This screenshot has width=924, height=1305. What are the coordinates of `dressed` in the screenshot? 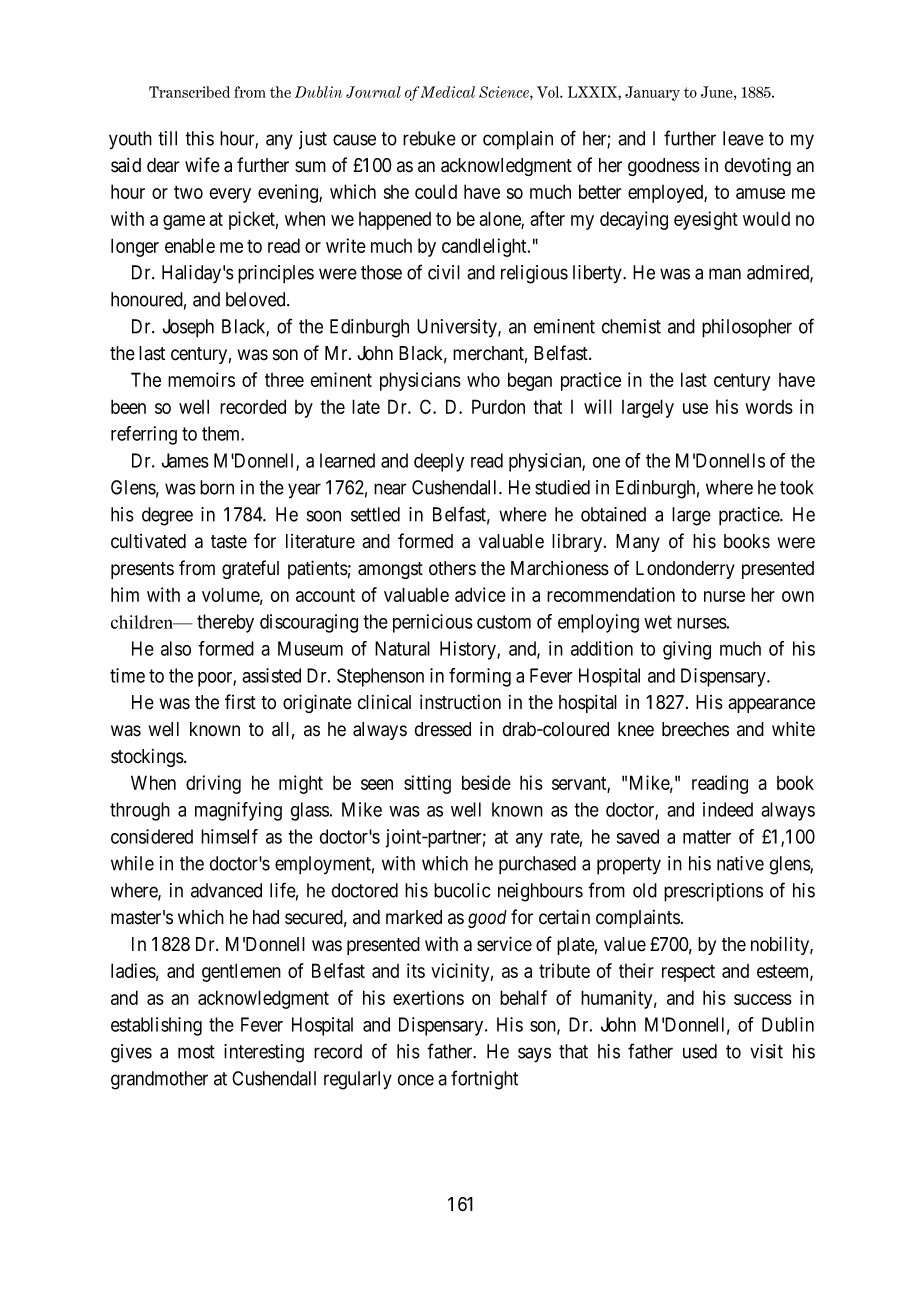 It's located at (442, 729).
